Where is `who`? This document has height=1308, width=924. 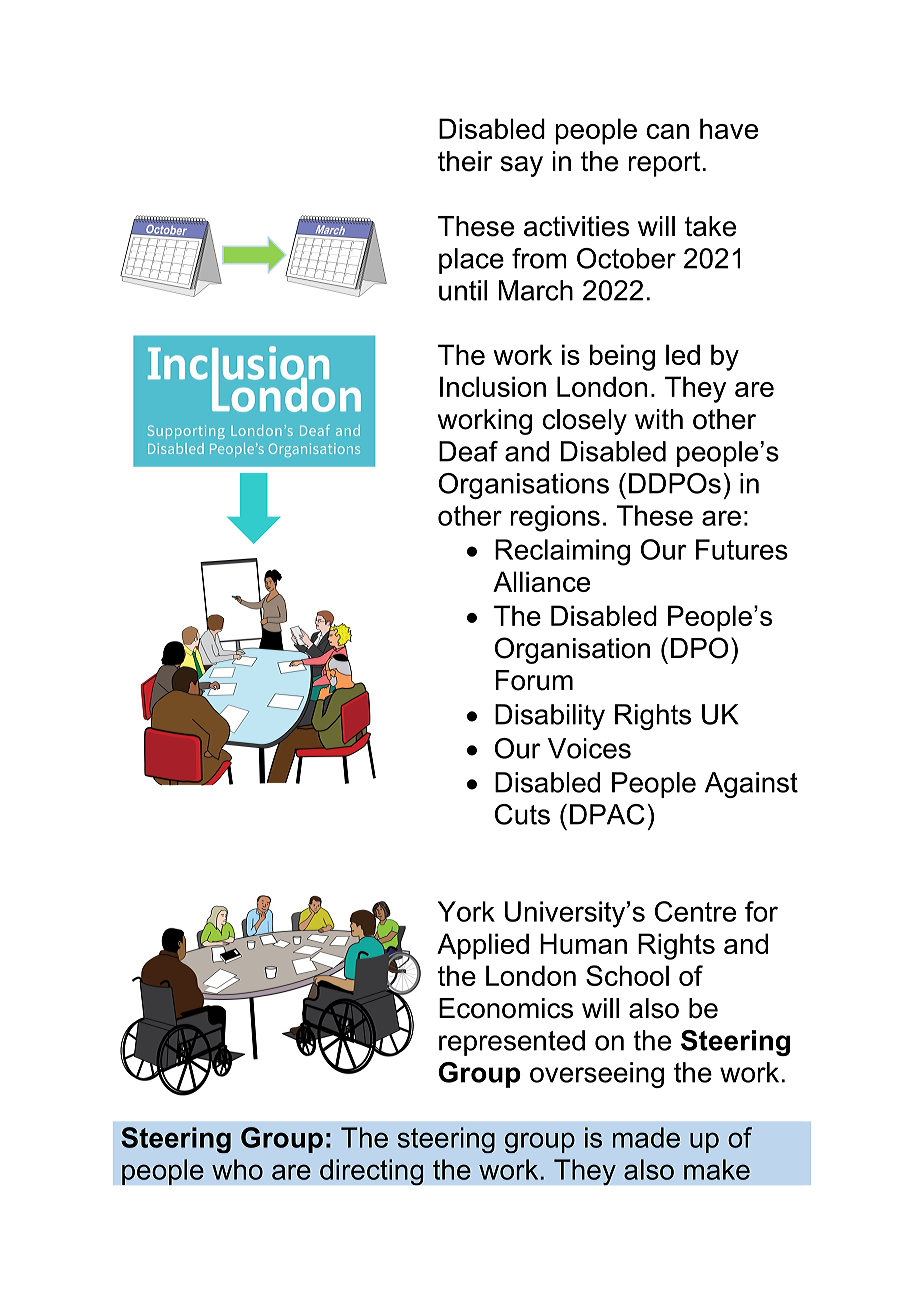
who is located at coordinates (237, 1169).
